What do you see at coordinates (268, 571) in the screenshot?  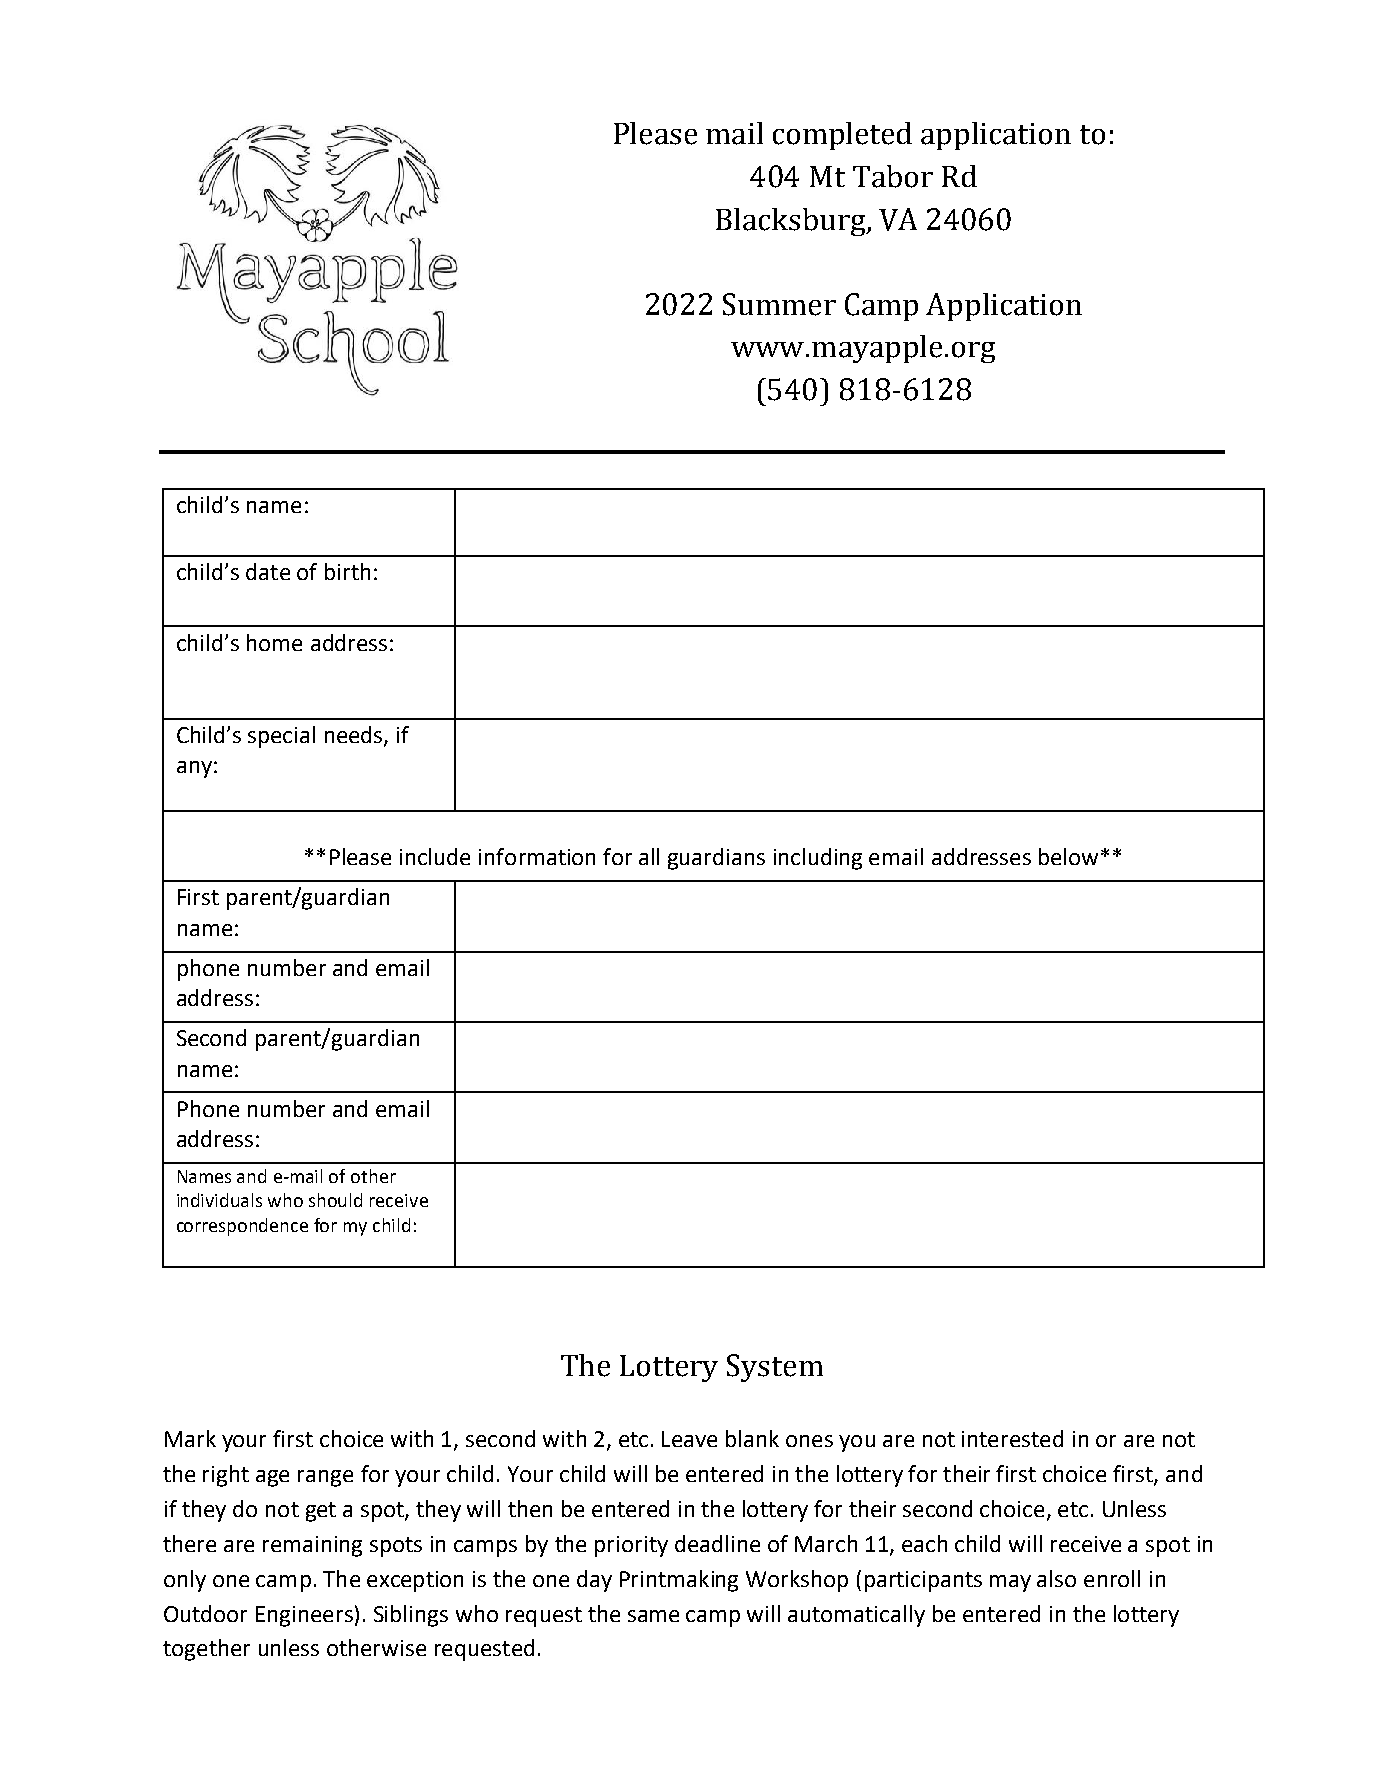 I see `date` at bounding box center [268, 571].
